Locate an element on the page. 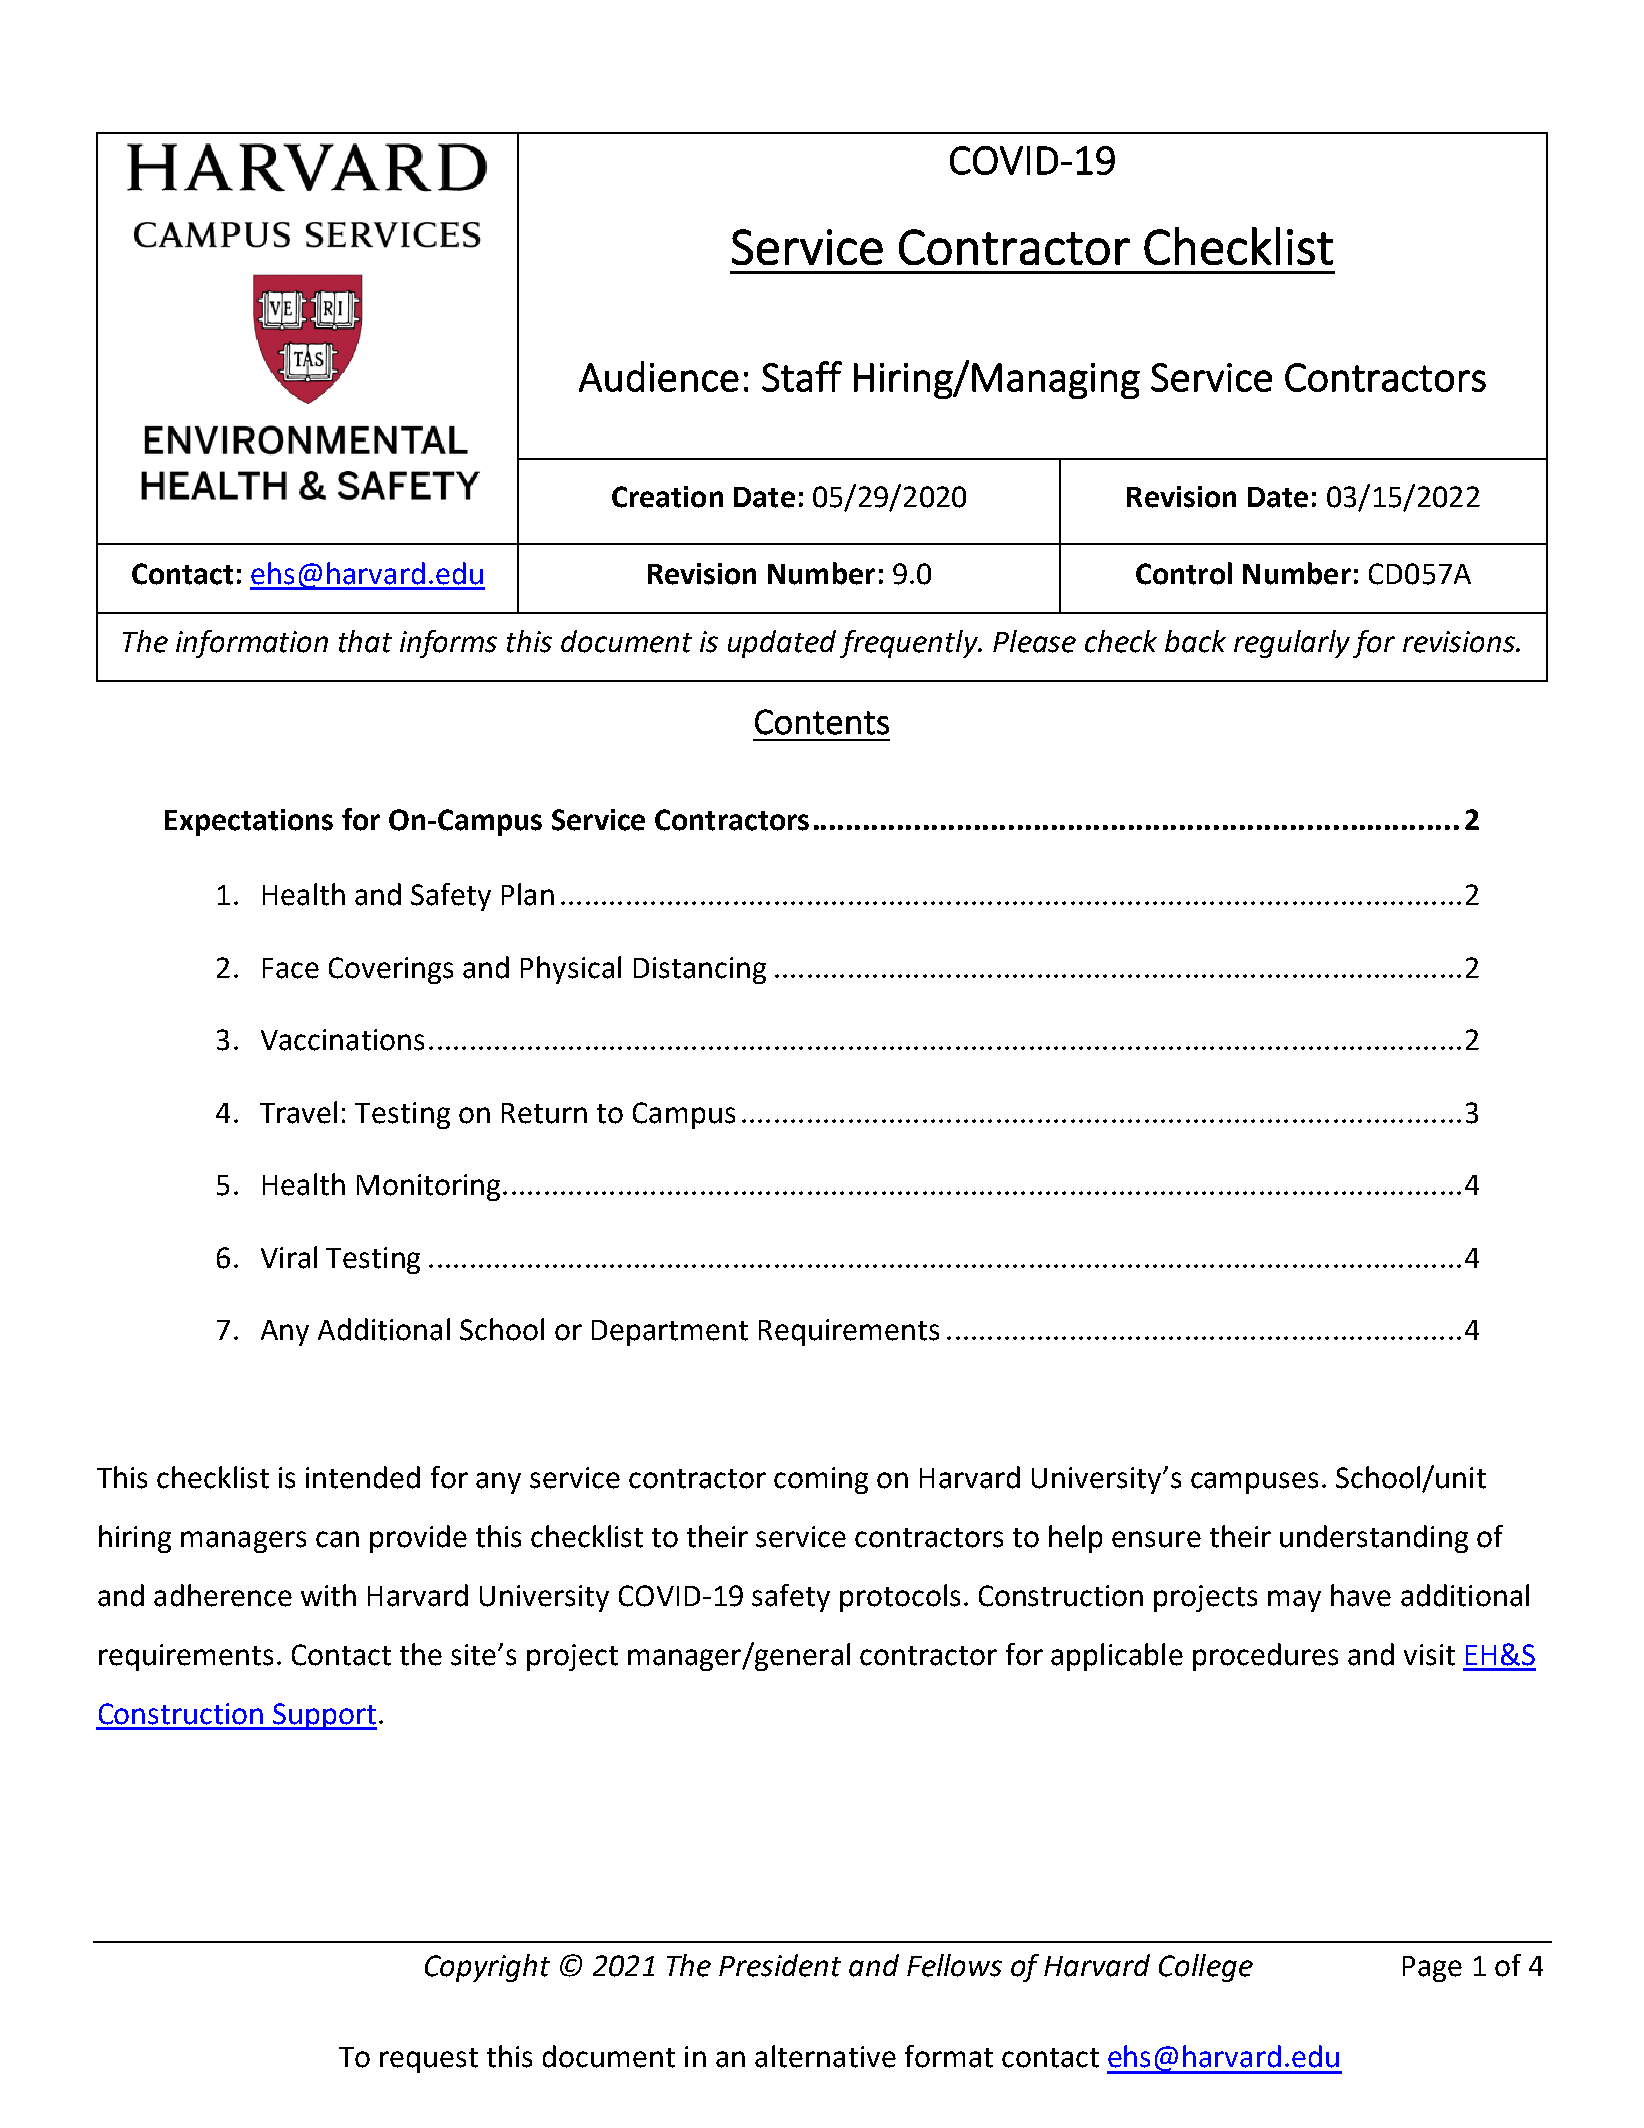 The height and width of the image is (2128, 1644). request is located at coordinates (429, 2060).
